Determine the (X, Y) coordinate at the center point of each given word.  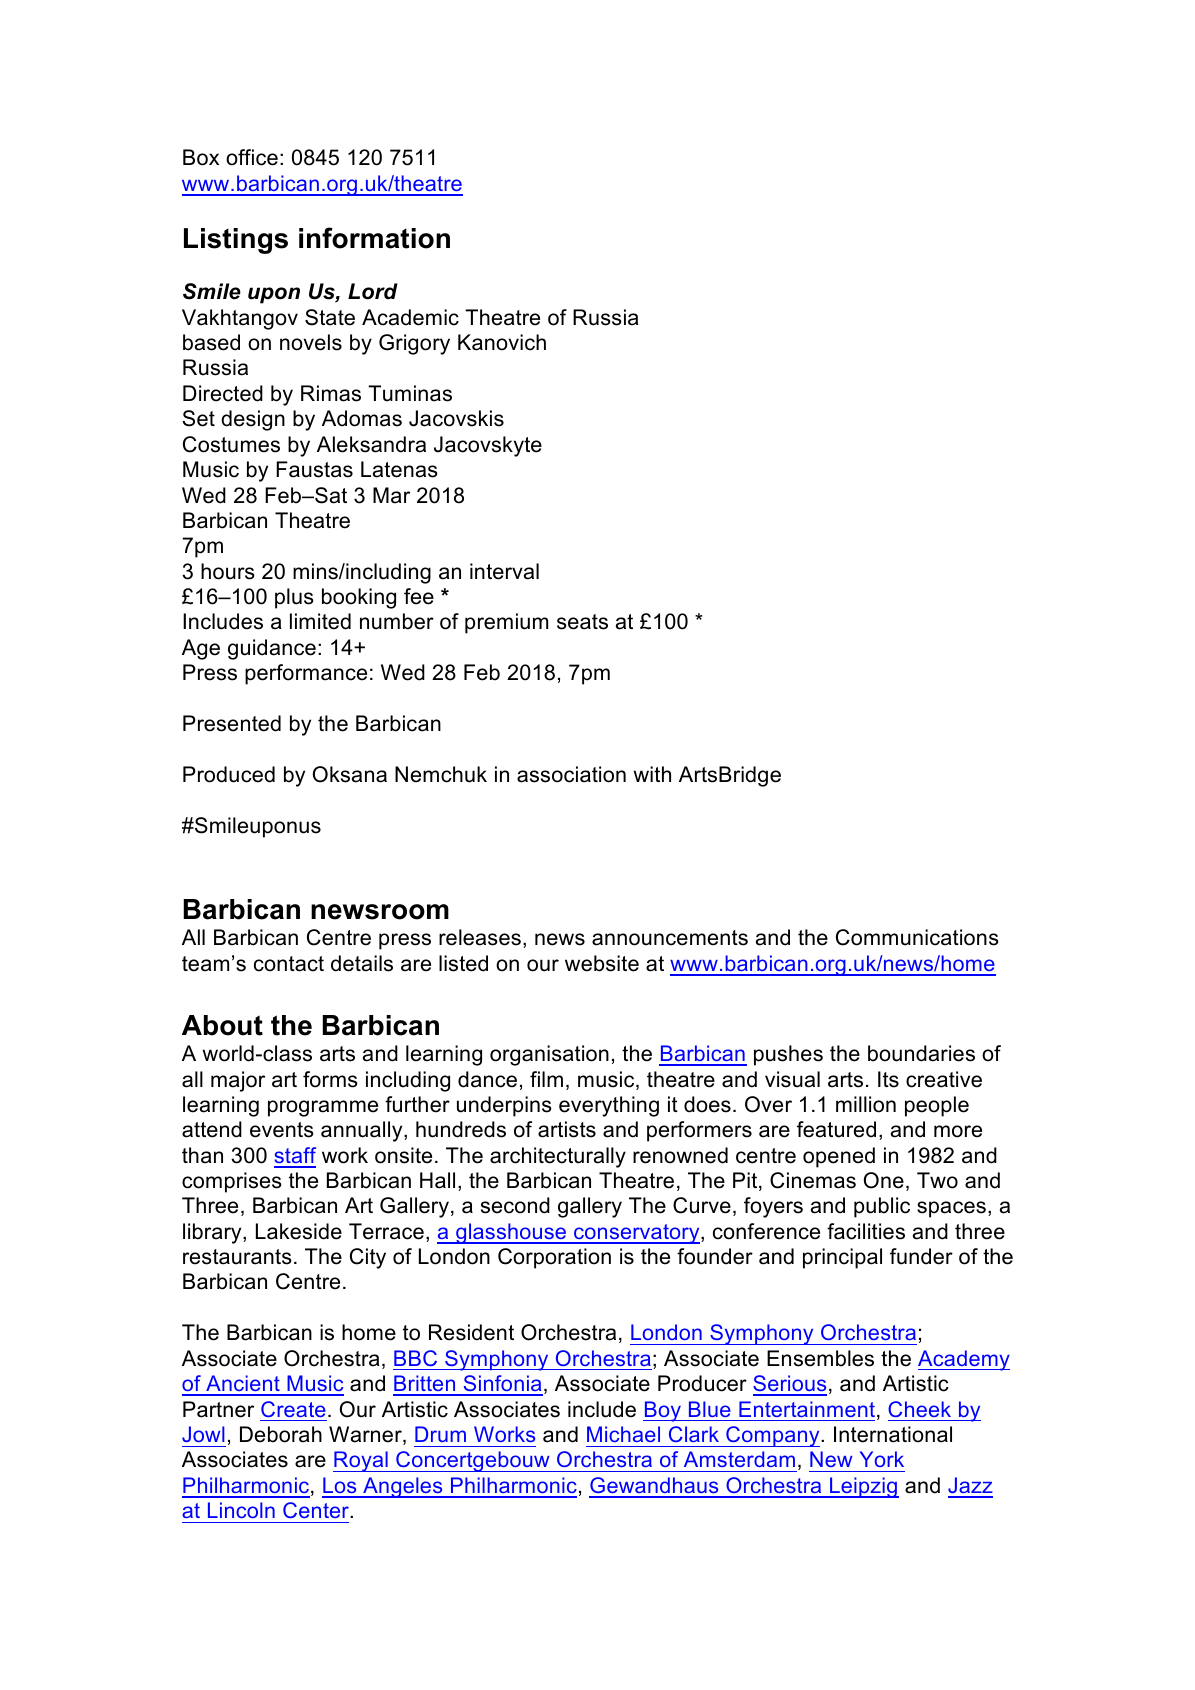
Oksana (350, 774)
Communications (917, 937)
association (571, 774)
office (252, 157)
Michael (623, 1434)
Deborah (281, 1434)
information (374, 238)
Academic (410, 317)
